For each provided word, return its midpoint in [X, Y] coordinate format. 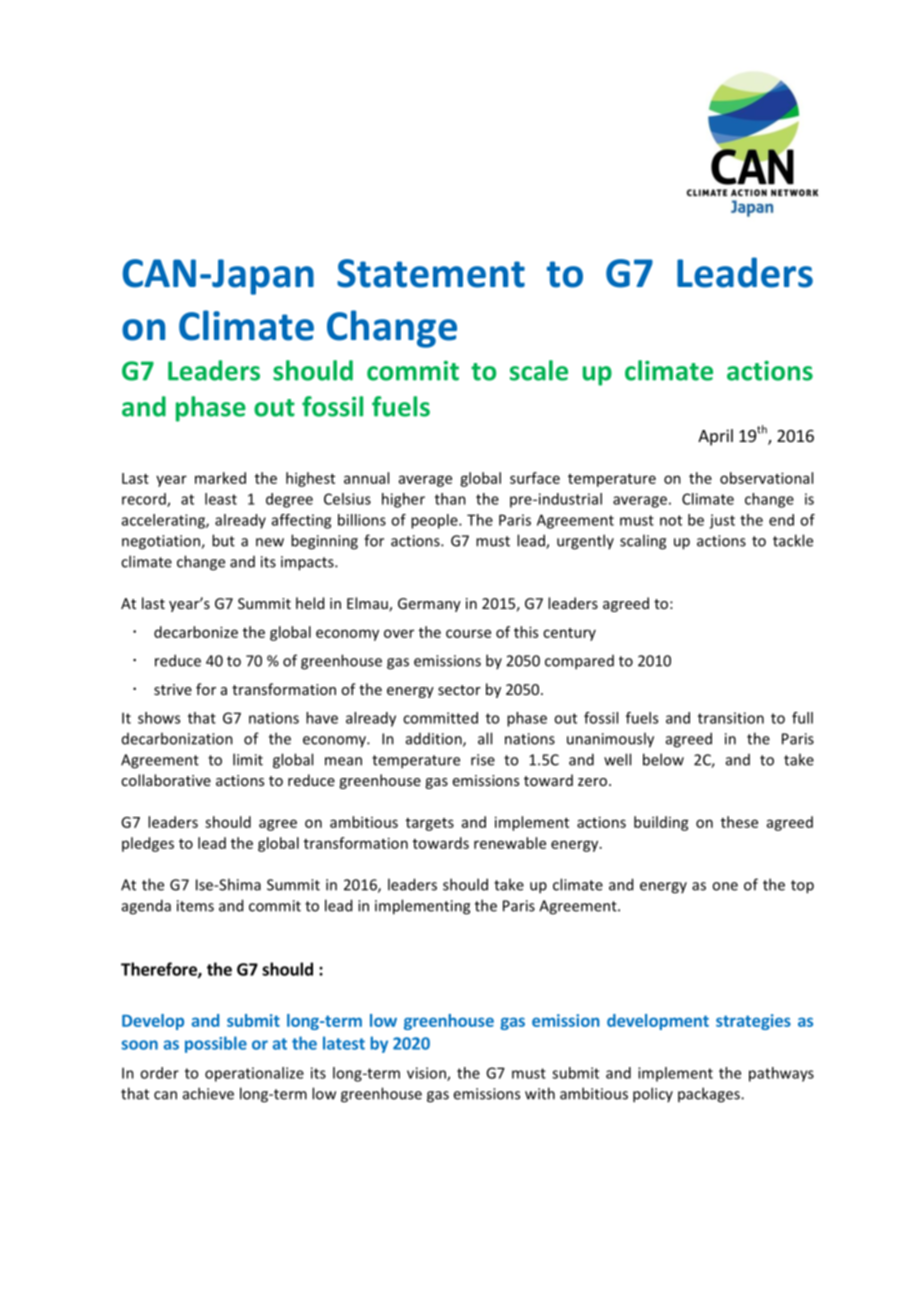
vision [427, 1074]
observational [766, 478]
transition [731, 718]
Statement [431, 273]
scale [539, 370]
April [715, 437]
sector [459, 690]
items [195, 906]
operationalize [254, 1074]
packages [710, 1095]
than [450, 499]
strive [173, 689]
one [725, 886]
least [221, 499]
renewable [510, 843]
